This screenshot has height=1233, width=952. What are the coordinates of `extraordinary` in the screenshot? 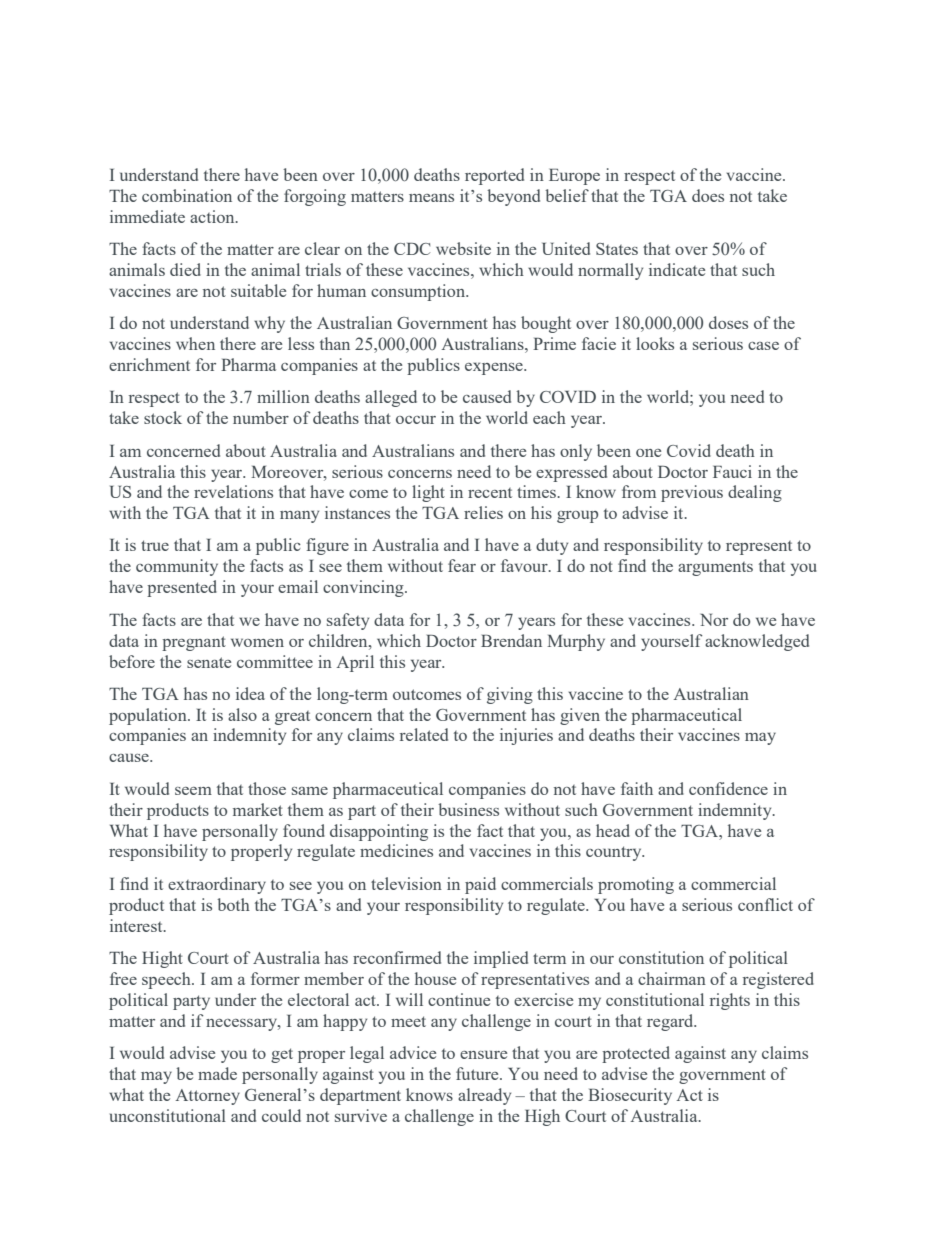 It's located at (217, 885).
